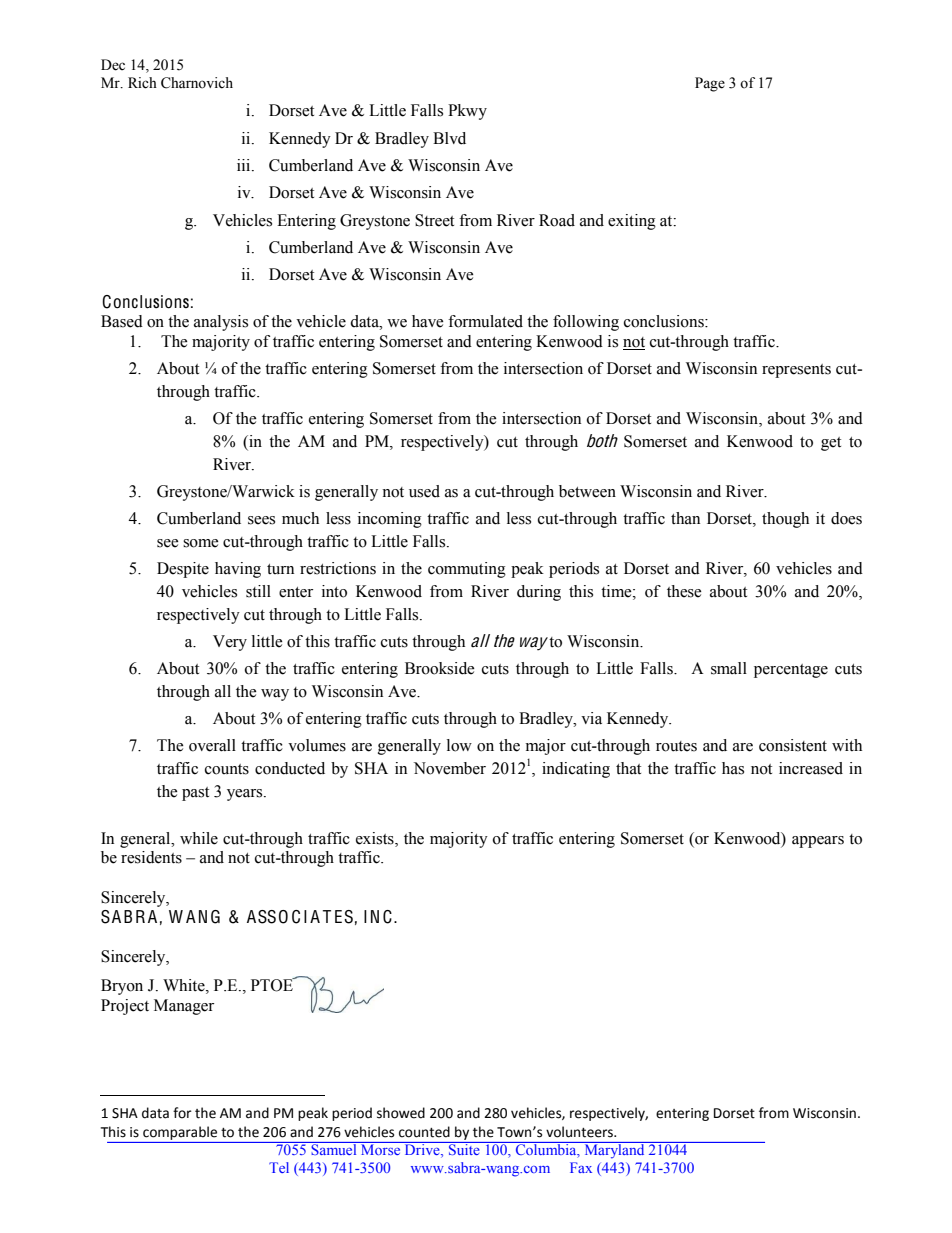  I want to click on Blvd, so click(449, 138).
